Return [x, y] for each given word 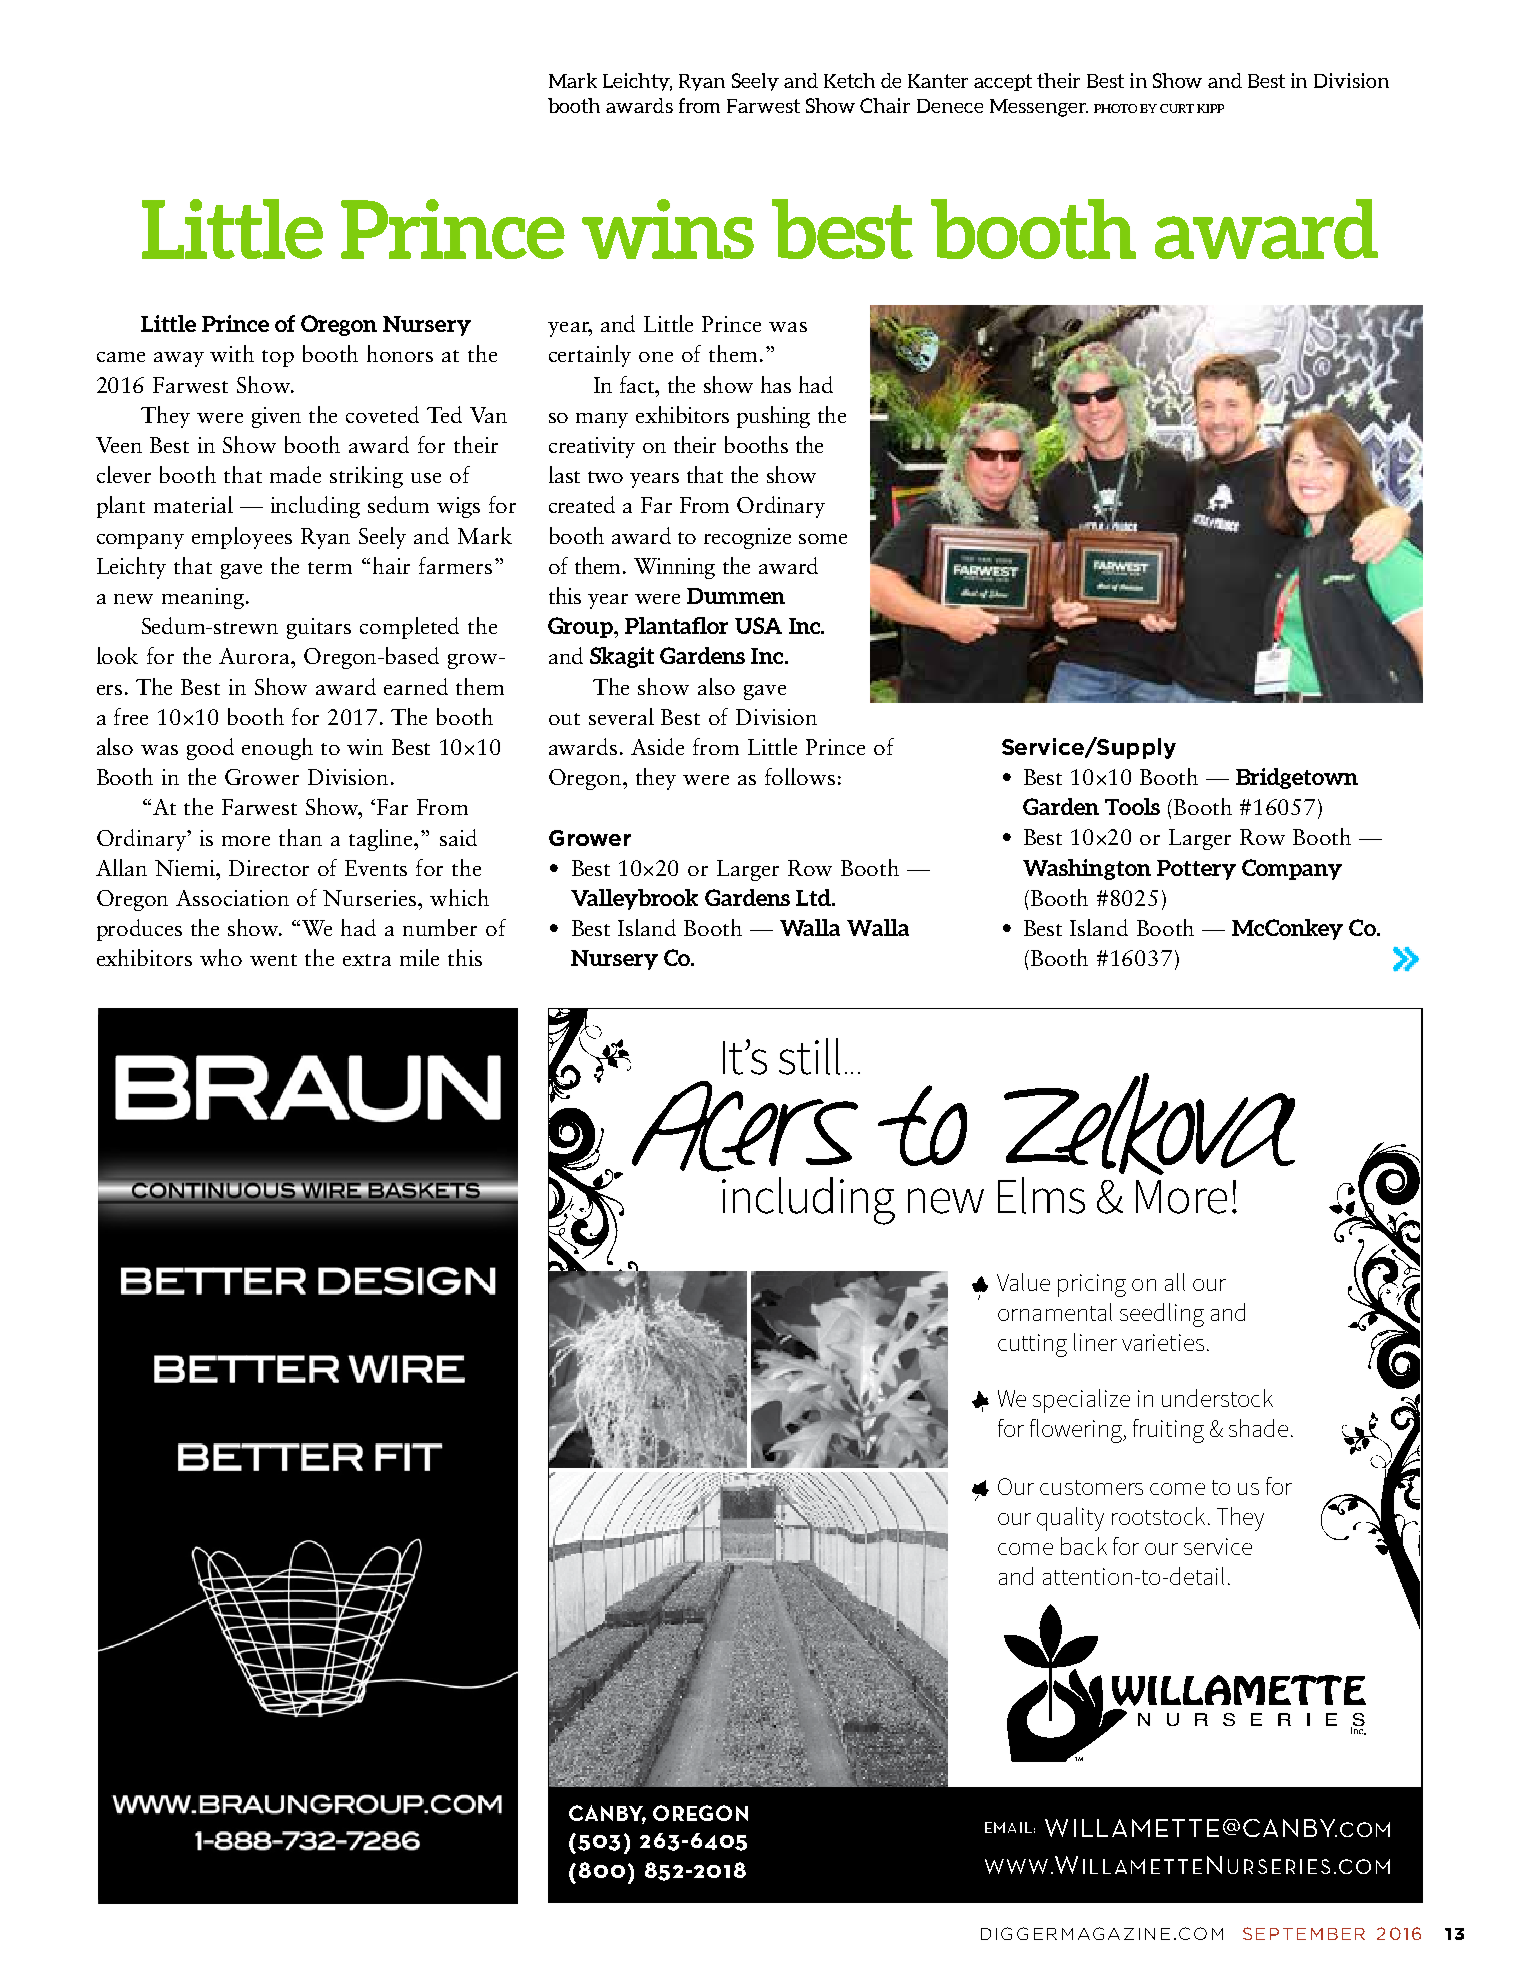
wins [668, 229]
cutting [1032, 1345]
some [823, 539]
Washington [1087, 869]
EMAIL [1008, 1827]
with [232, 353]
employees [242, 538]
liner [1095, 1342]
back [1084, 1546]
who [221, 957]
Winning [674, 568]
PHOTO [1115, 108]
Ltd [815, 897]
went [273, 960]
